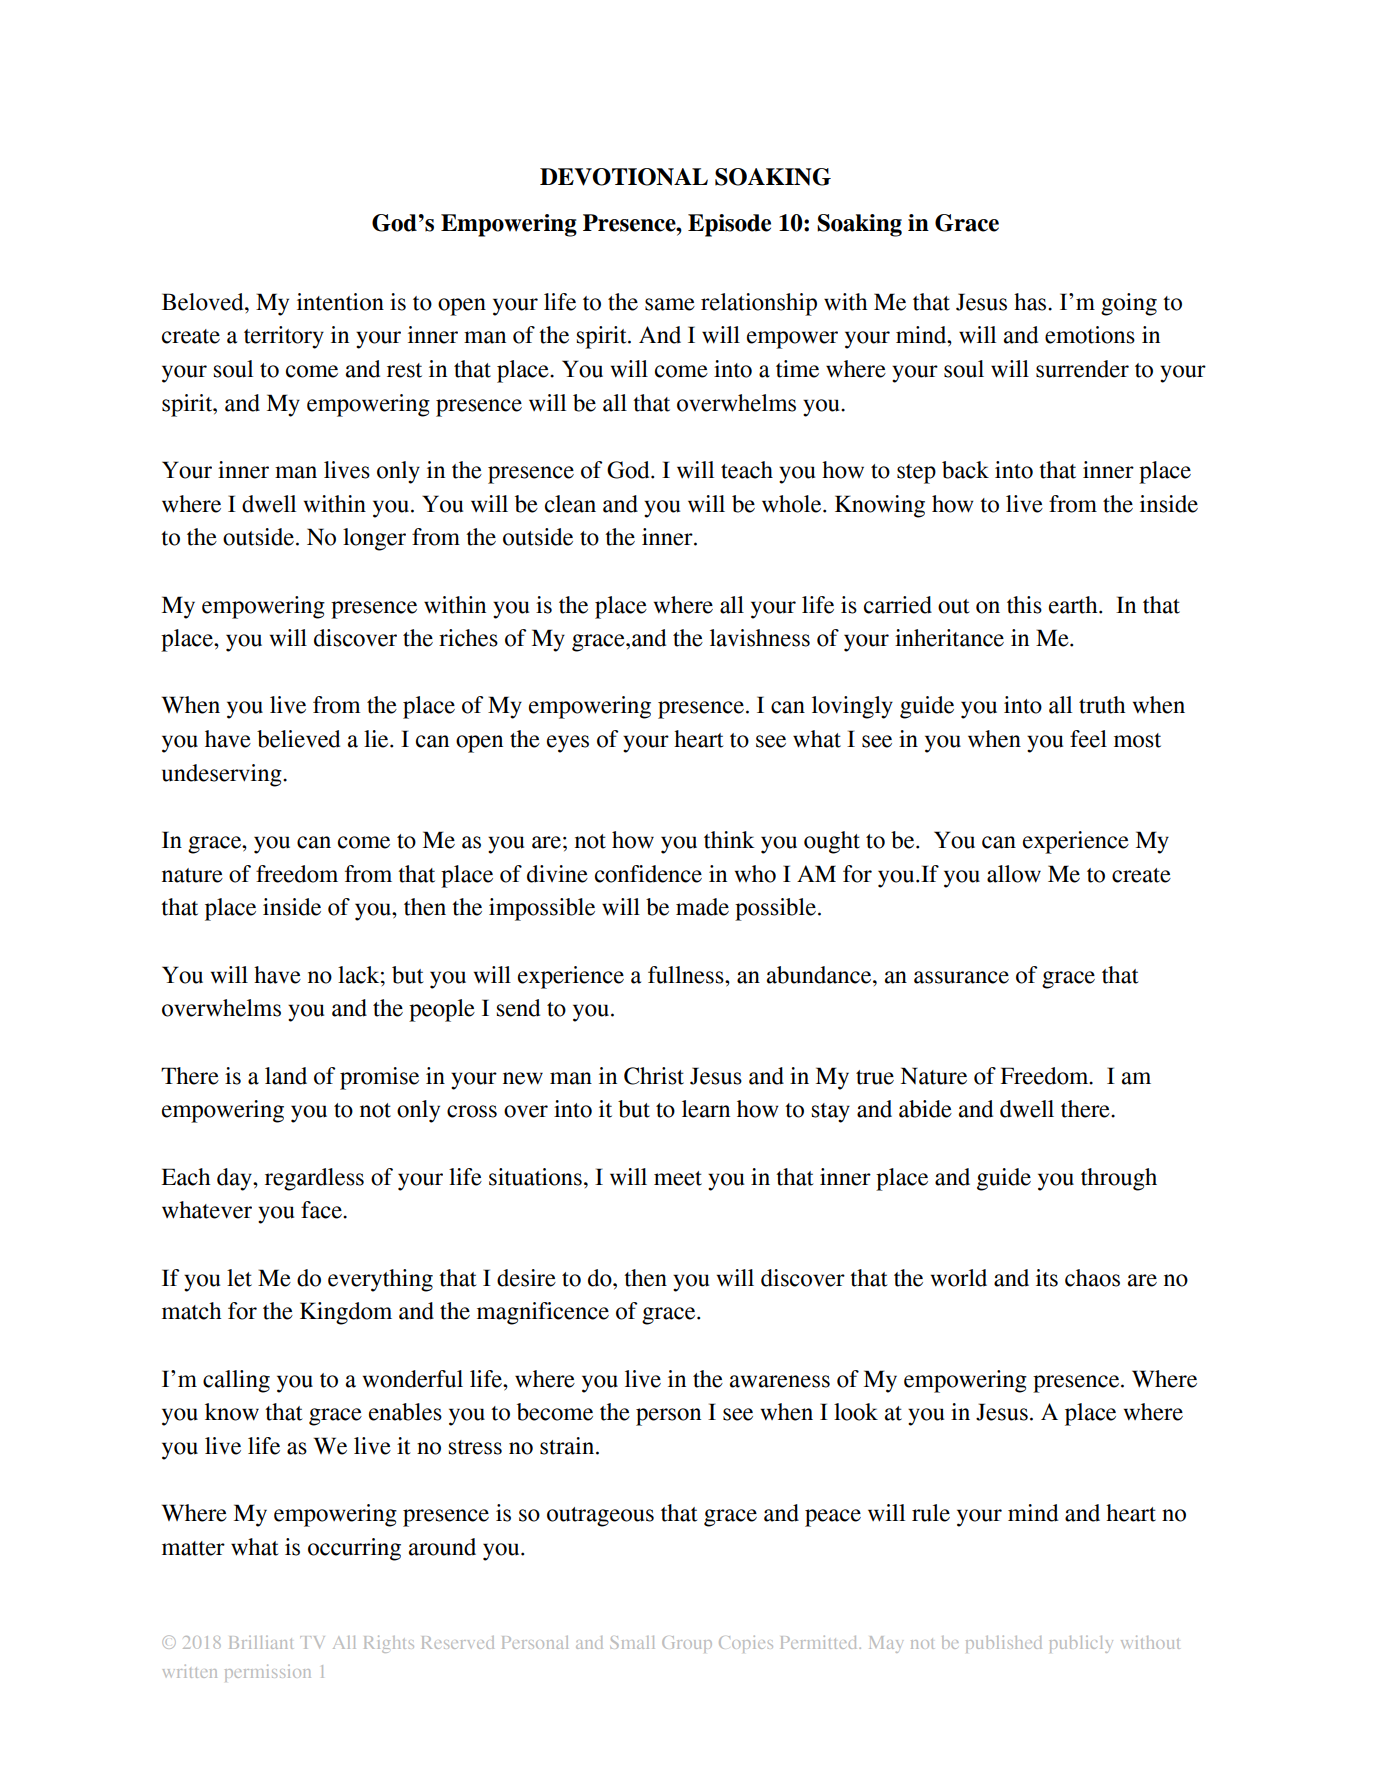  Describe the element at coordinates (678, 1178) in the screenshot. I see `meet` at that location.
